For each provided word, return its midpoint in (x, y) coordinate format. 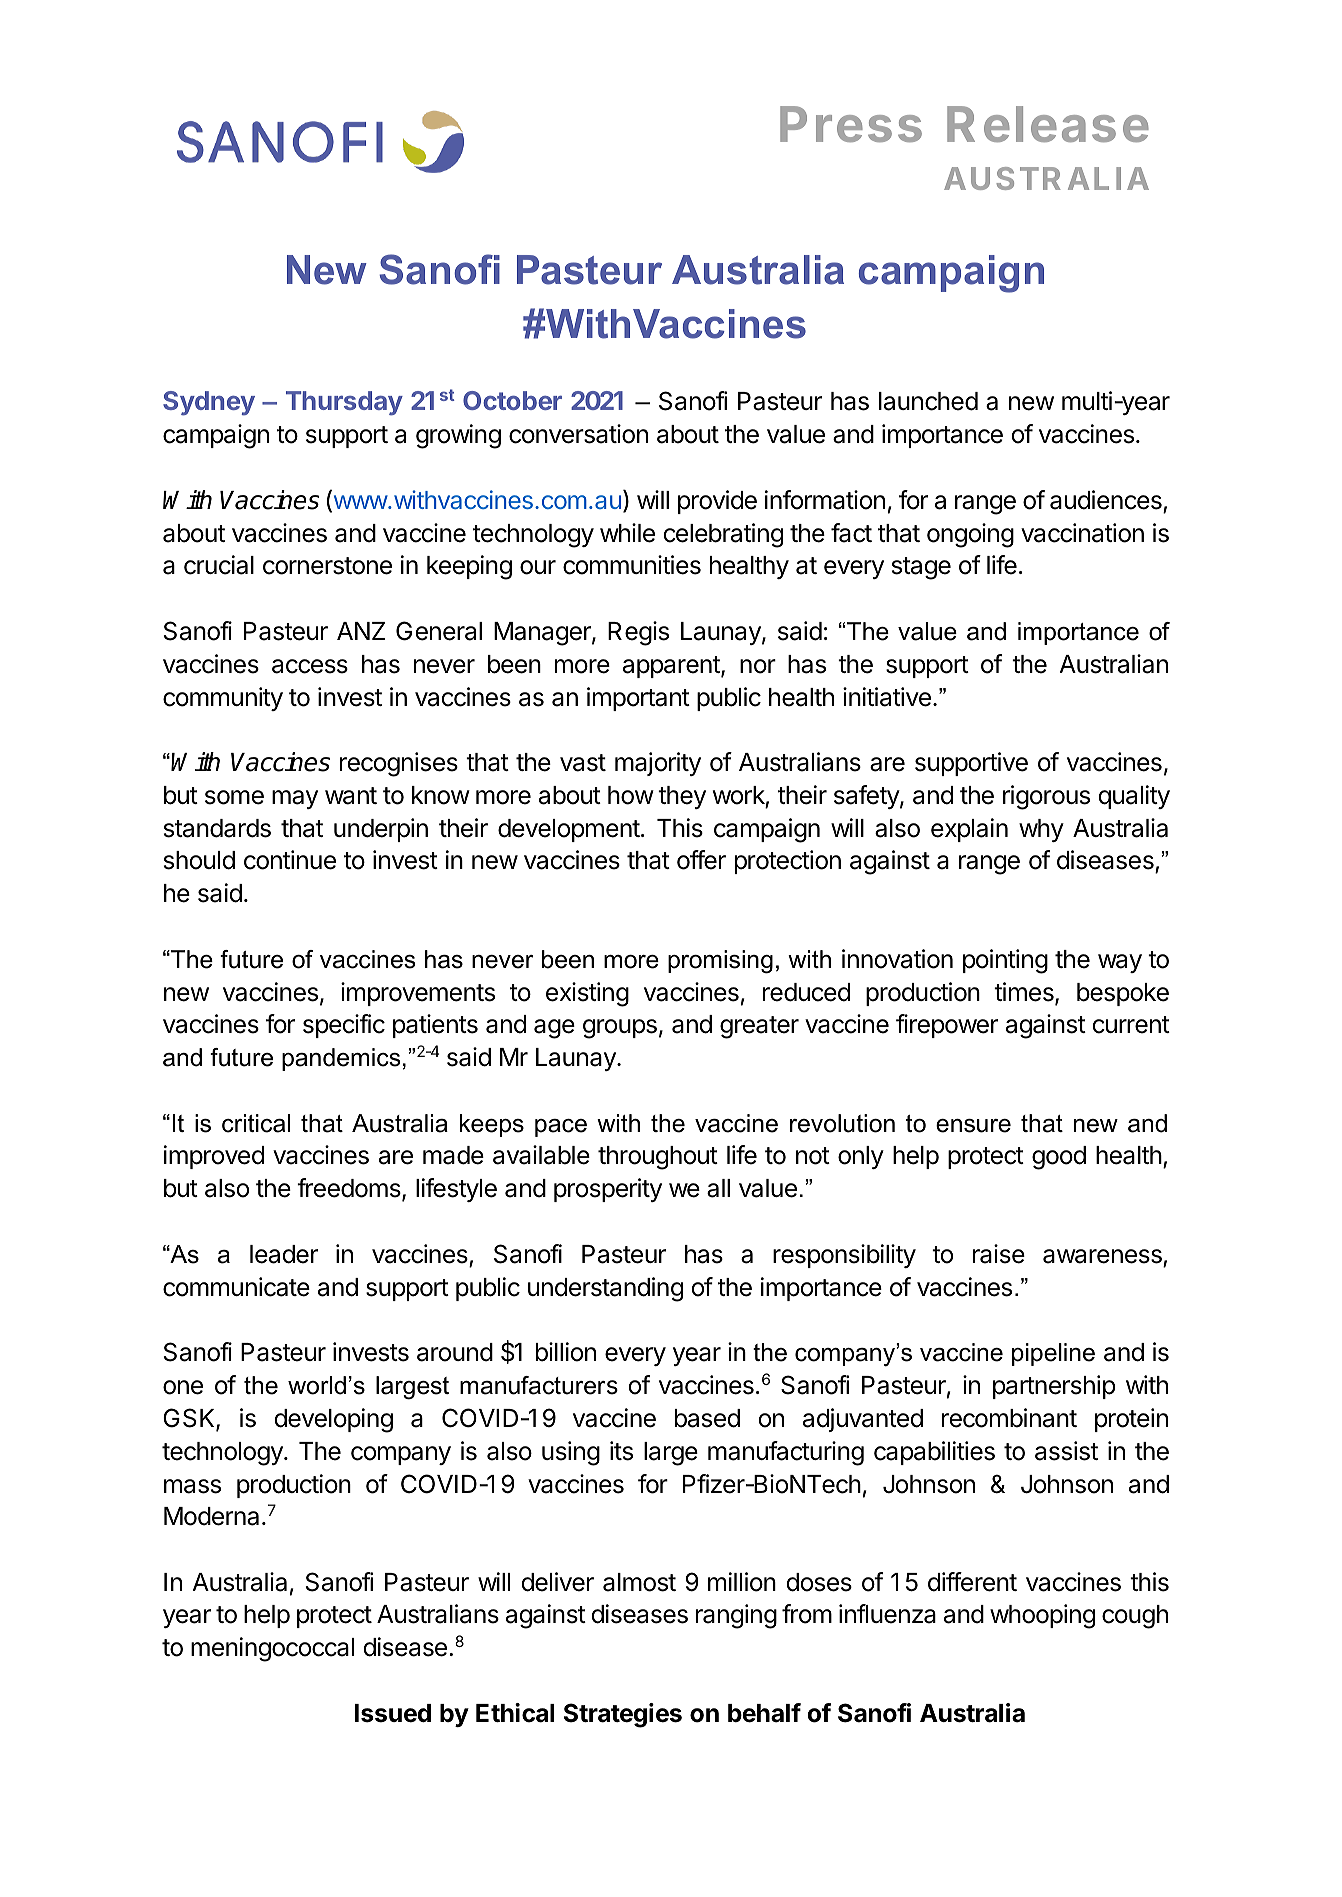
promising (720, 962)
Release (1048, 124)
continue (290, 860)
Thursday (344, 403)
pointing (1005, 961)
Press (851, 124)
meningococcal (272, 1649)
